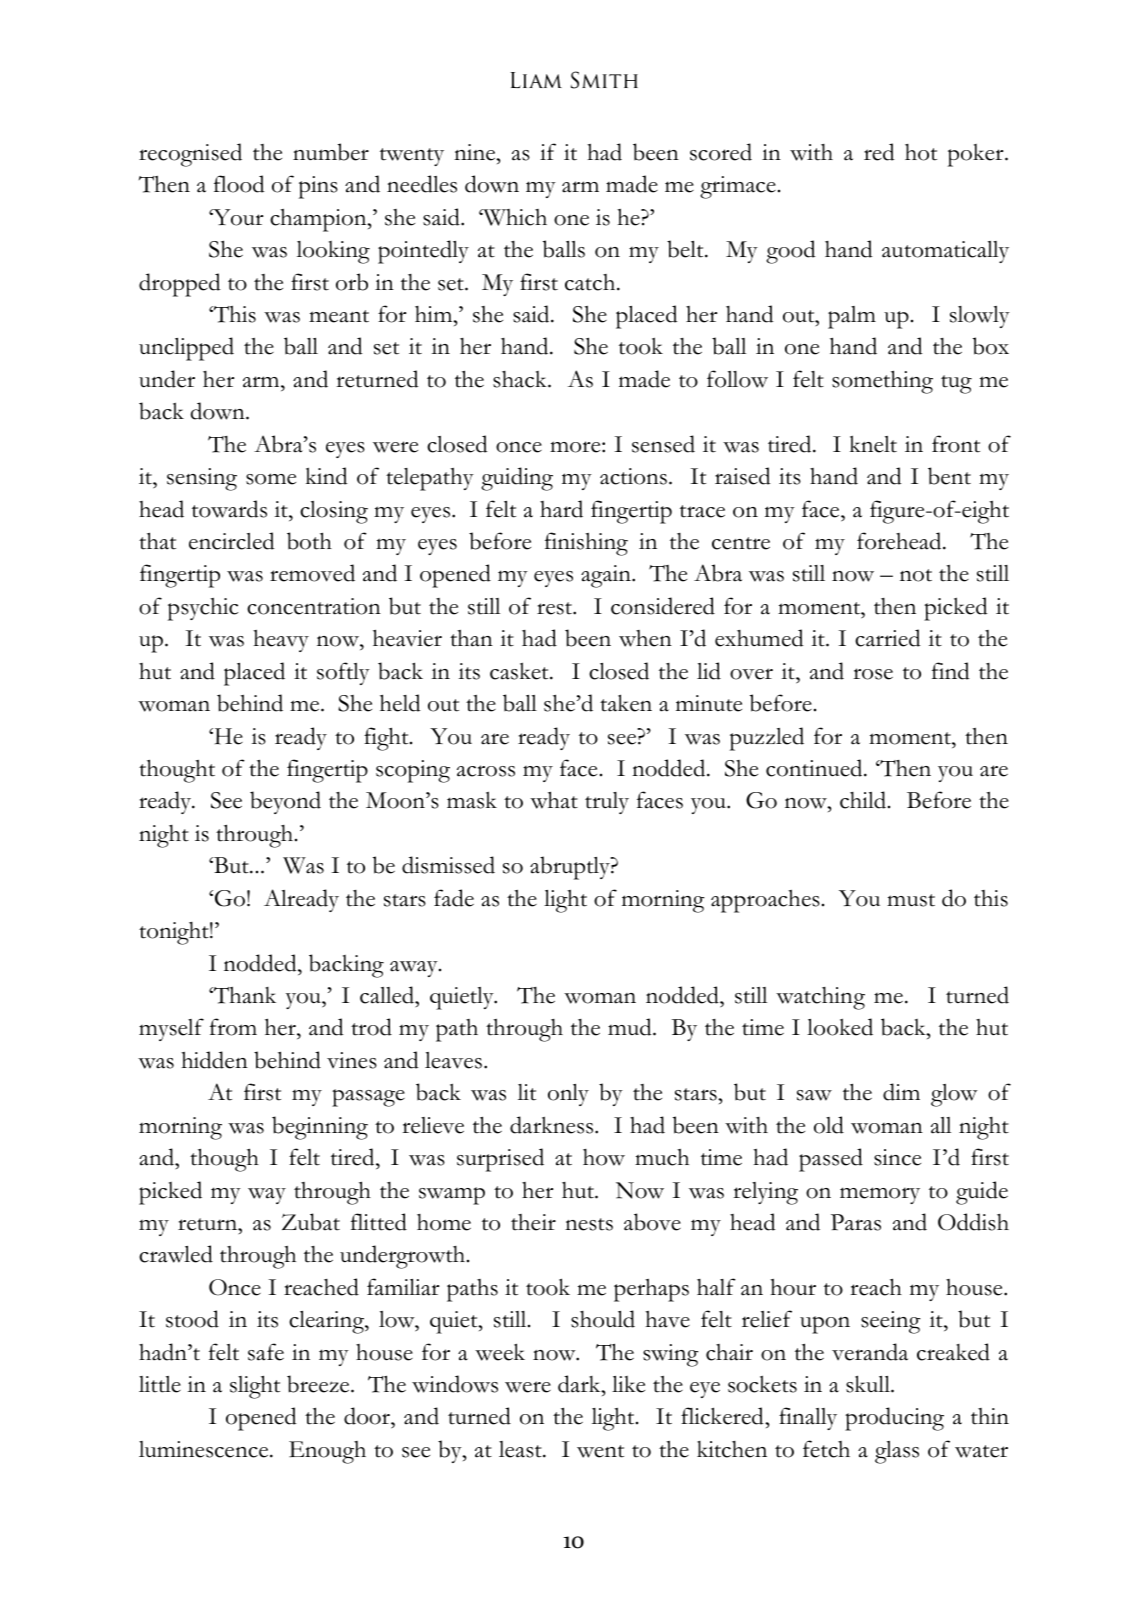  Describe the element at coordinates (239, 184) in the screenshot. I see `flood` at that location.
